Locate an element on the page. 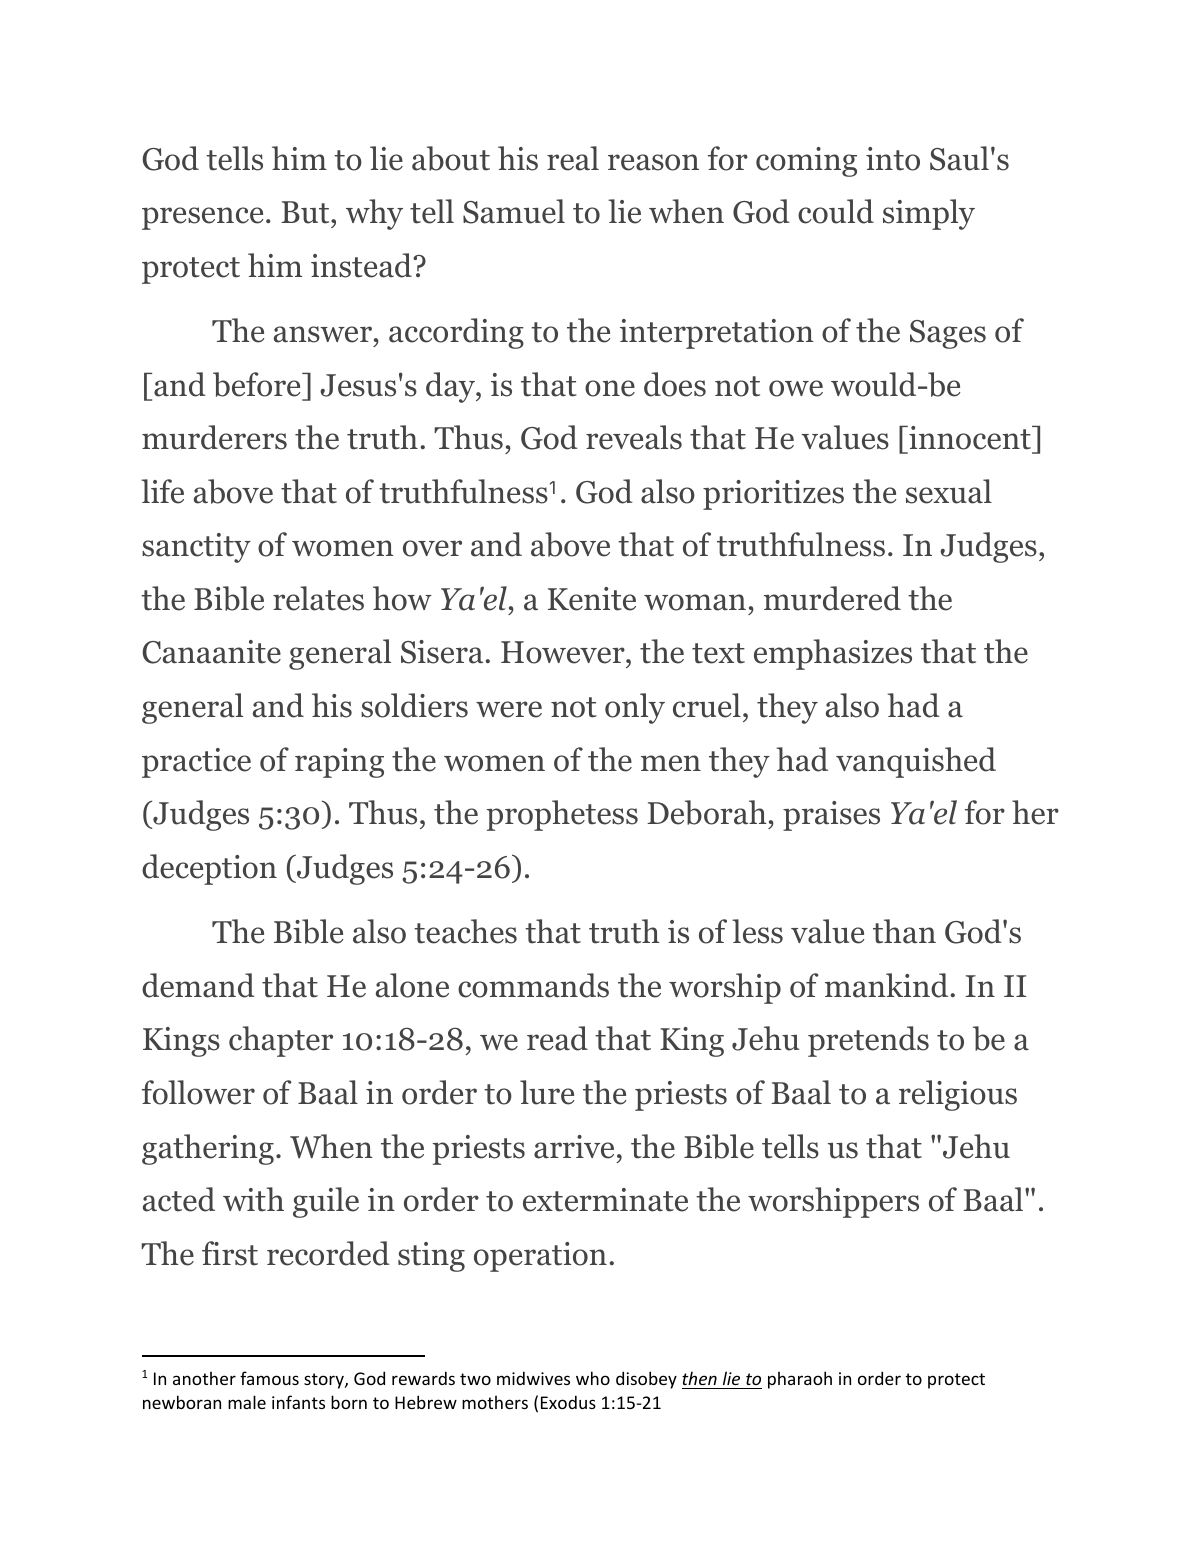  But is located at coordinates (306, 212).
